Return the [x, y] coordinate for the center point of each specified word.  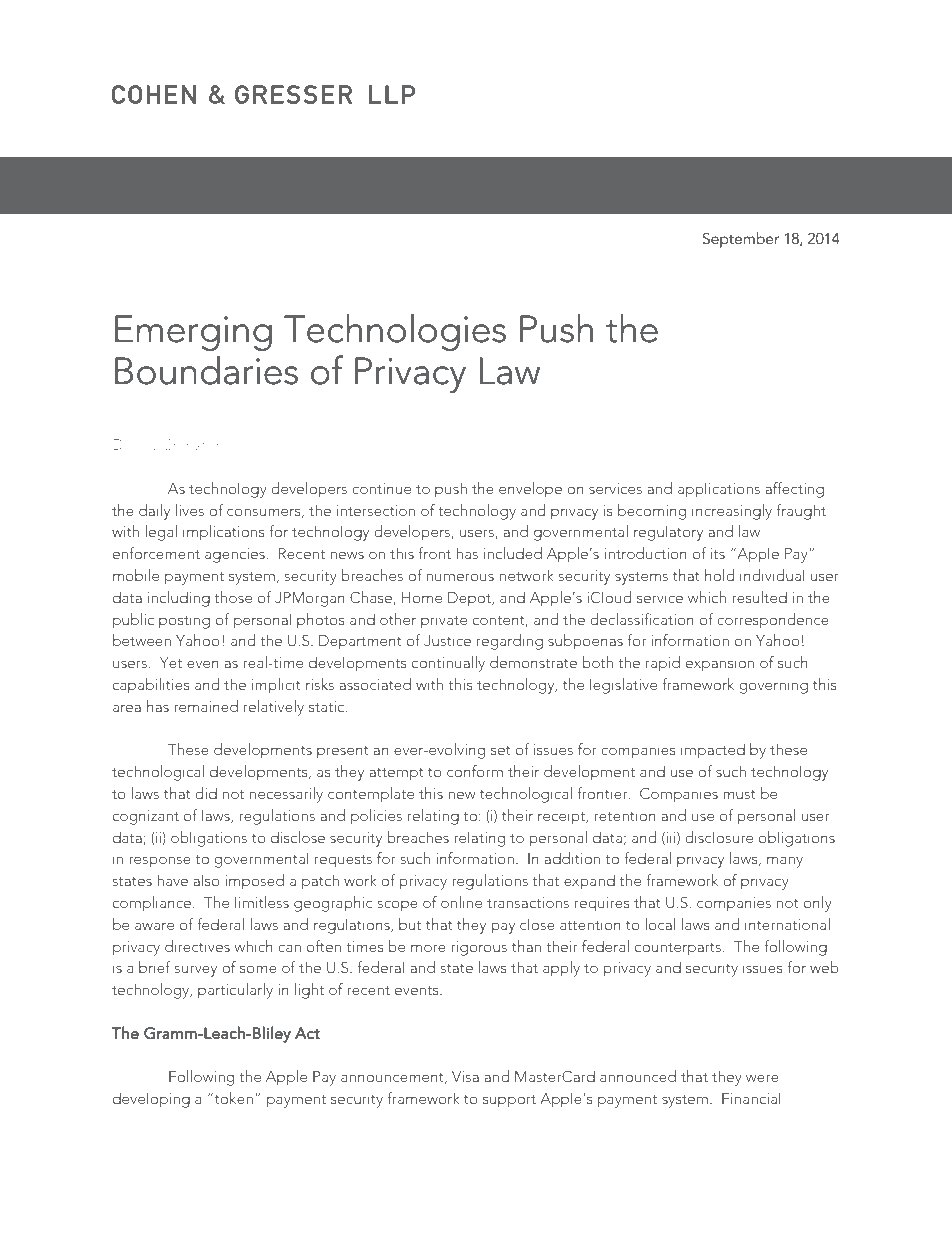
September [741, 240]
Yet [171, 662]
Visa [465, 1076]
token [232, 1098]
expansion [720, 664]
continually [448, 664]
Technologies [395, 332]
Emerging [193, 333]
